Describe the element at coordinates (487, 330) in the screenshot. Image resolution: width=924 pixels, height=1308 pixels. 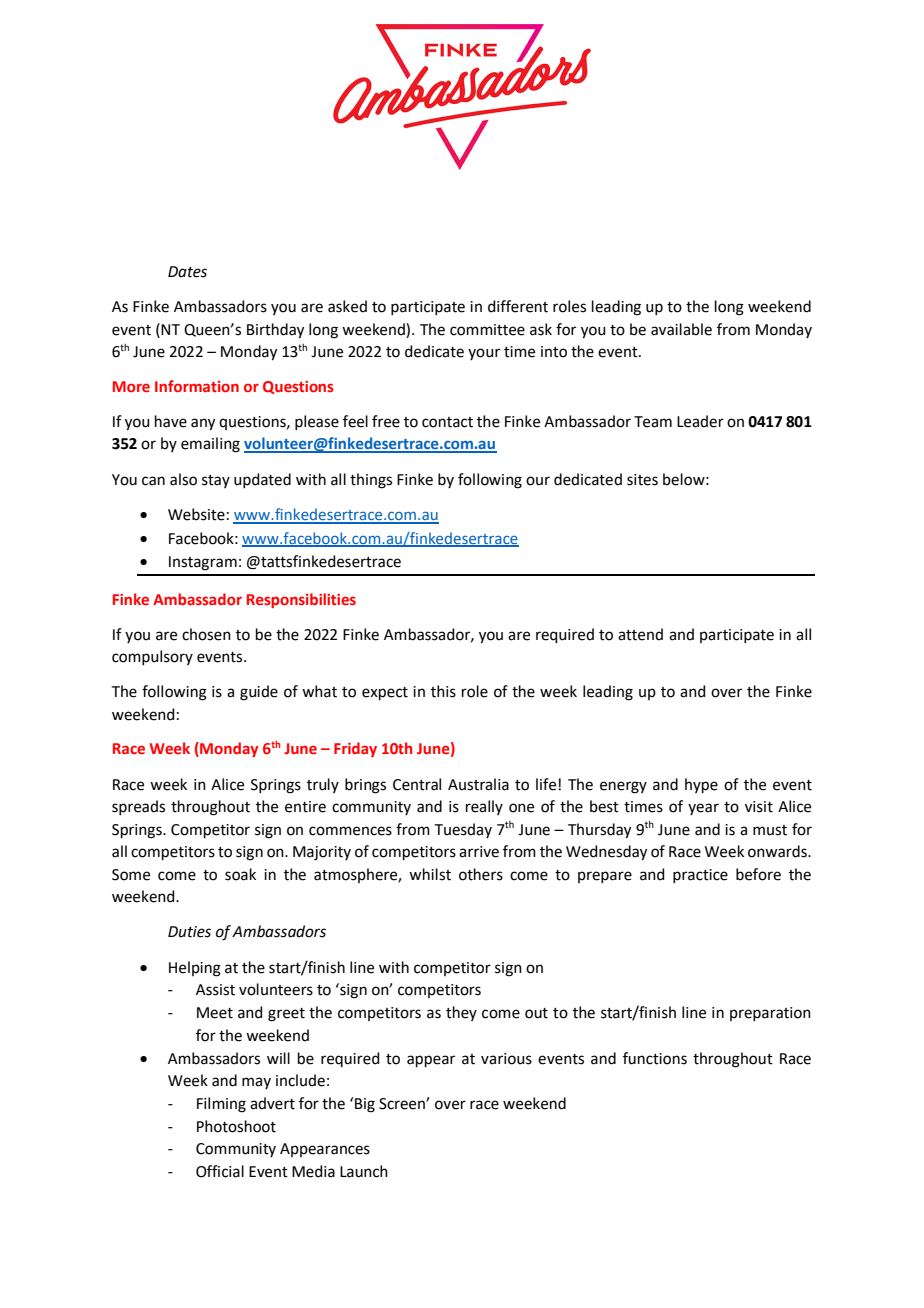
I see `committee` at that location.
